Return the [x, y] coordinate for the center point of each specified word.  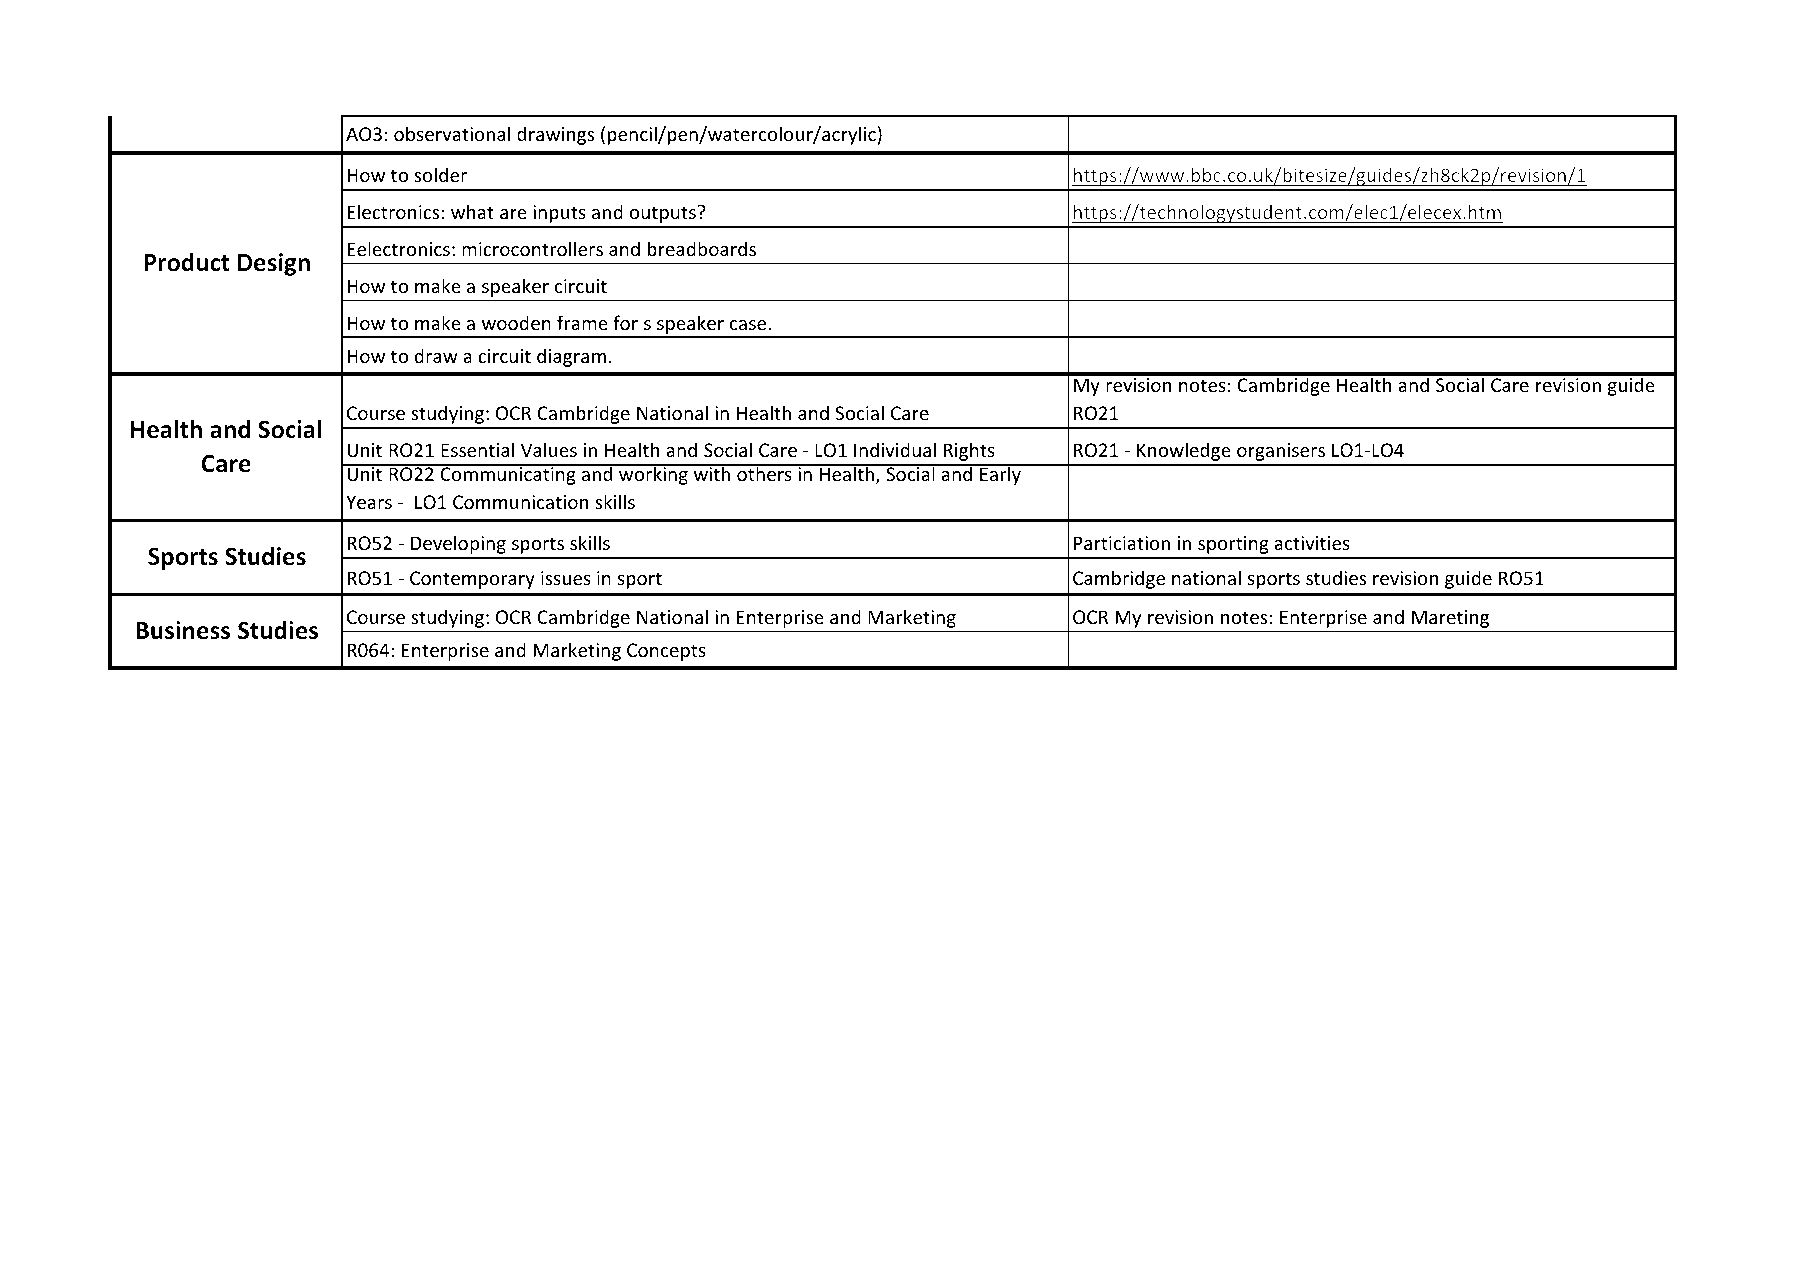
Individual [895, 449]
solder [440, 174]
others [764, 473]
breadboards [702, 248]
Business [183, 630]
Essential [477, 449]
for [625, 322]
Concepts [666, 652]
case [749, 325]
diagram [571, 357]
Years [369, 502]
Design [274, 264]
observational [452, 133]
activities [1312, 543]
